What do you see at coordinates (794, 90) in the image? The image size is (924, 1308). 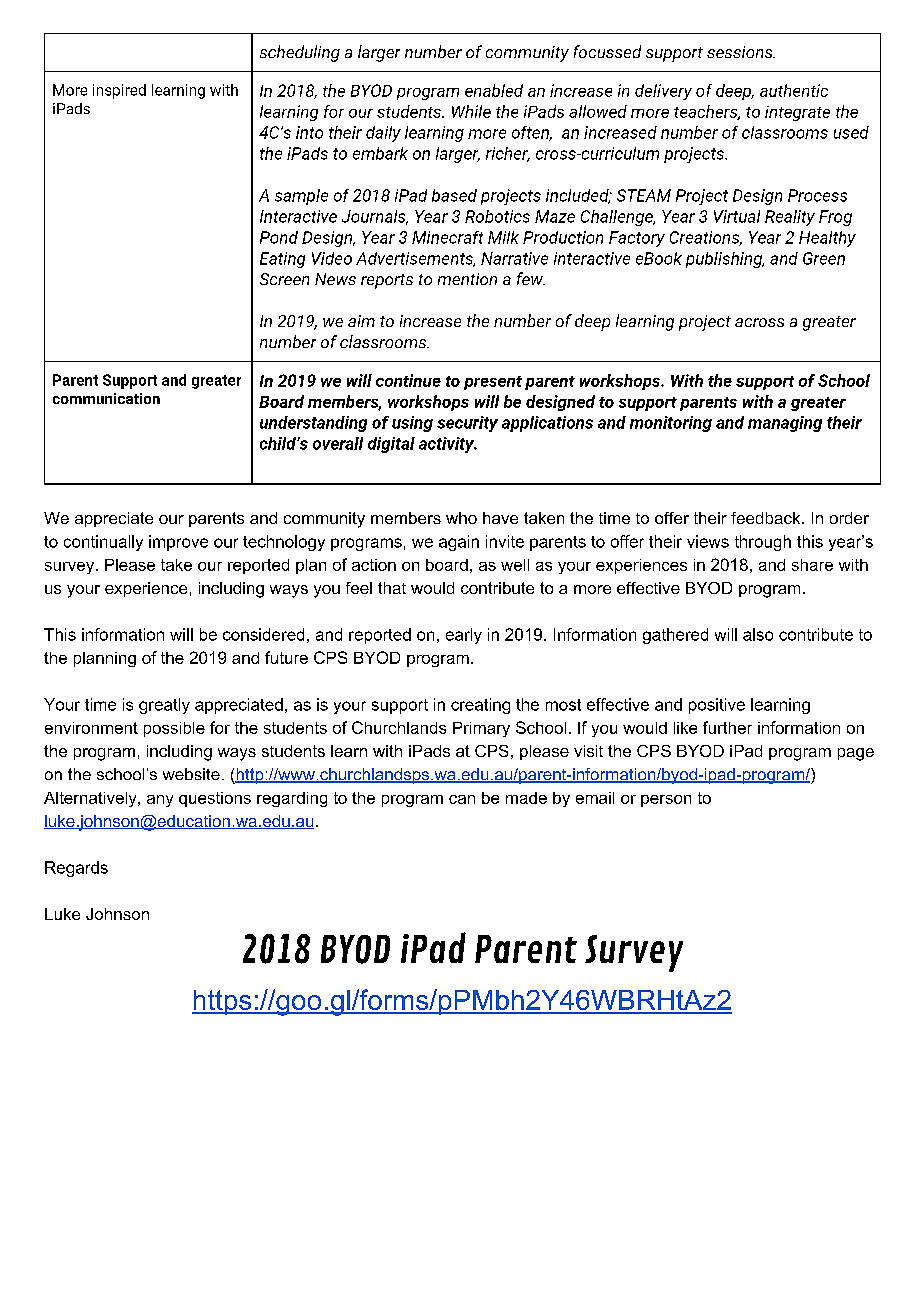 I see `authentic` at bounding box center [794, 90].
